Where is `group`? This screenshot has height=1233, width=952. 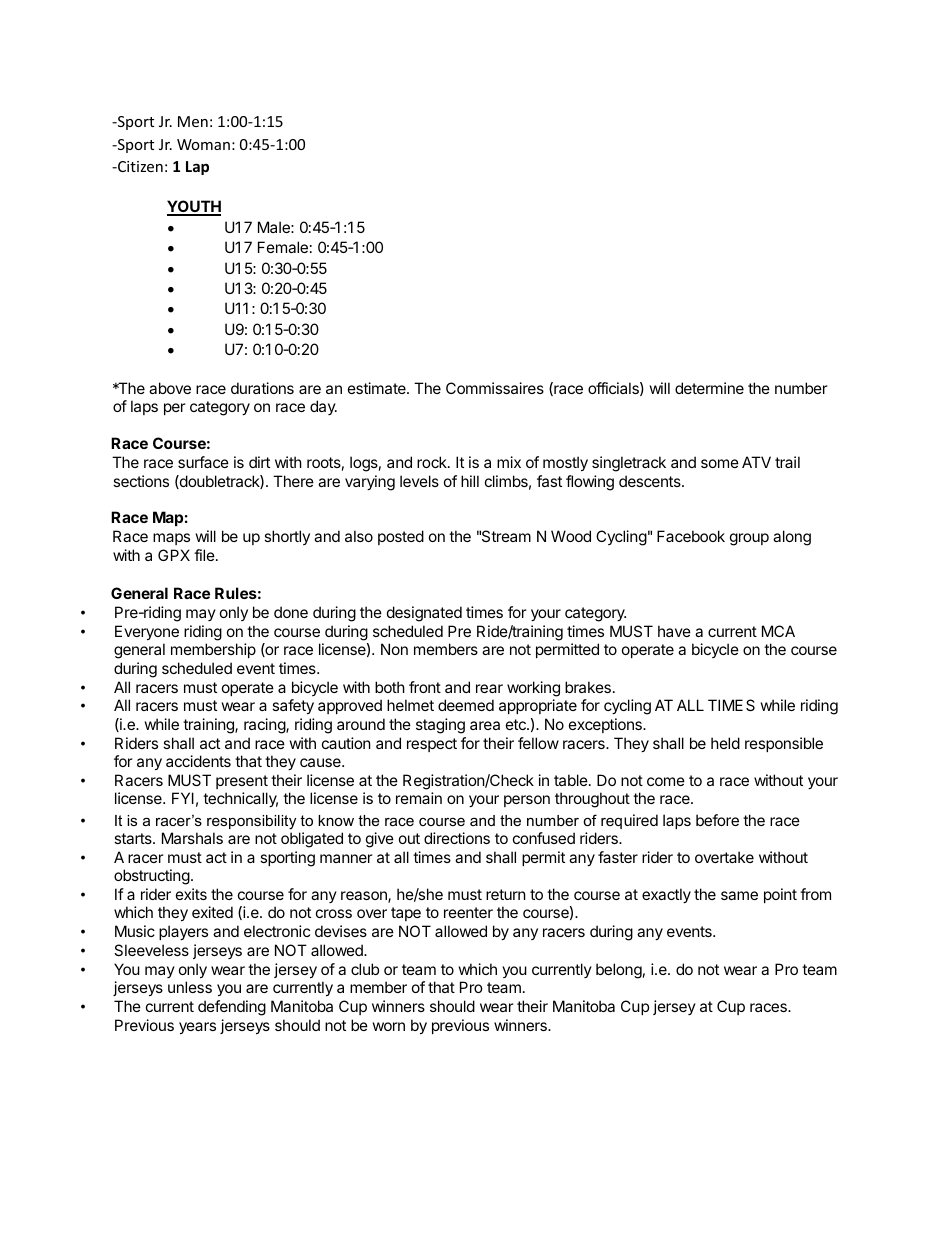 group is located at coordinates (749, 539).
